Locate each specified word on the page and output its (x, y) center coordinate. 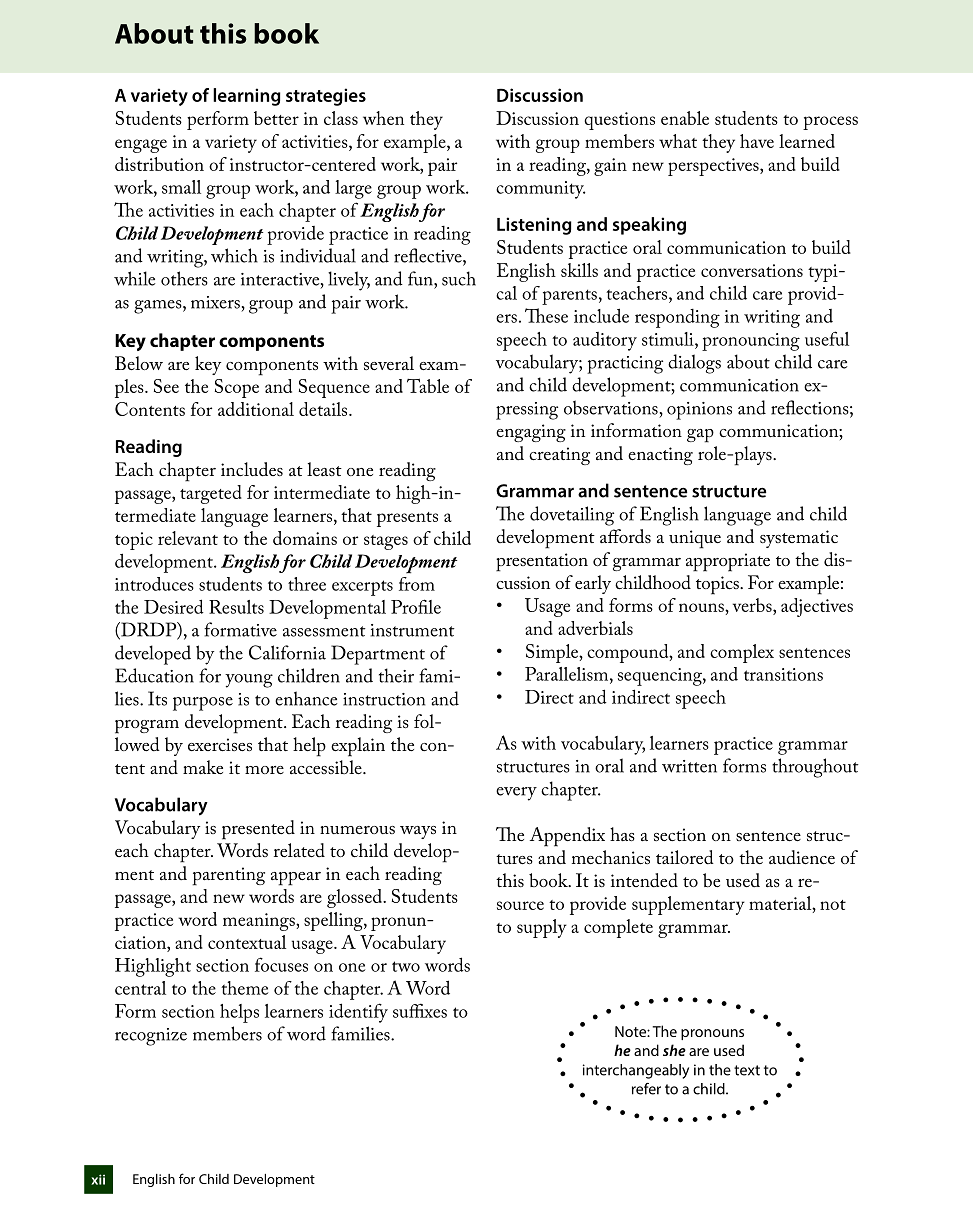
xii (98, 1179)
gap (700, 436)
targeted (211, 494)
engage (141, 146)
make (203, 767)
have (757, 141)
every (516, 794)
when (383, 118)
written (689, 766)
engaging (531, 433)
